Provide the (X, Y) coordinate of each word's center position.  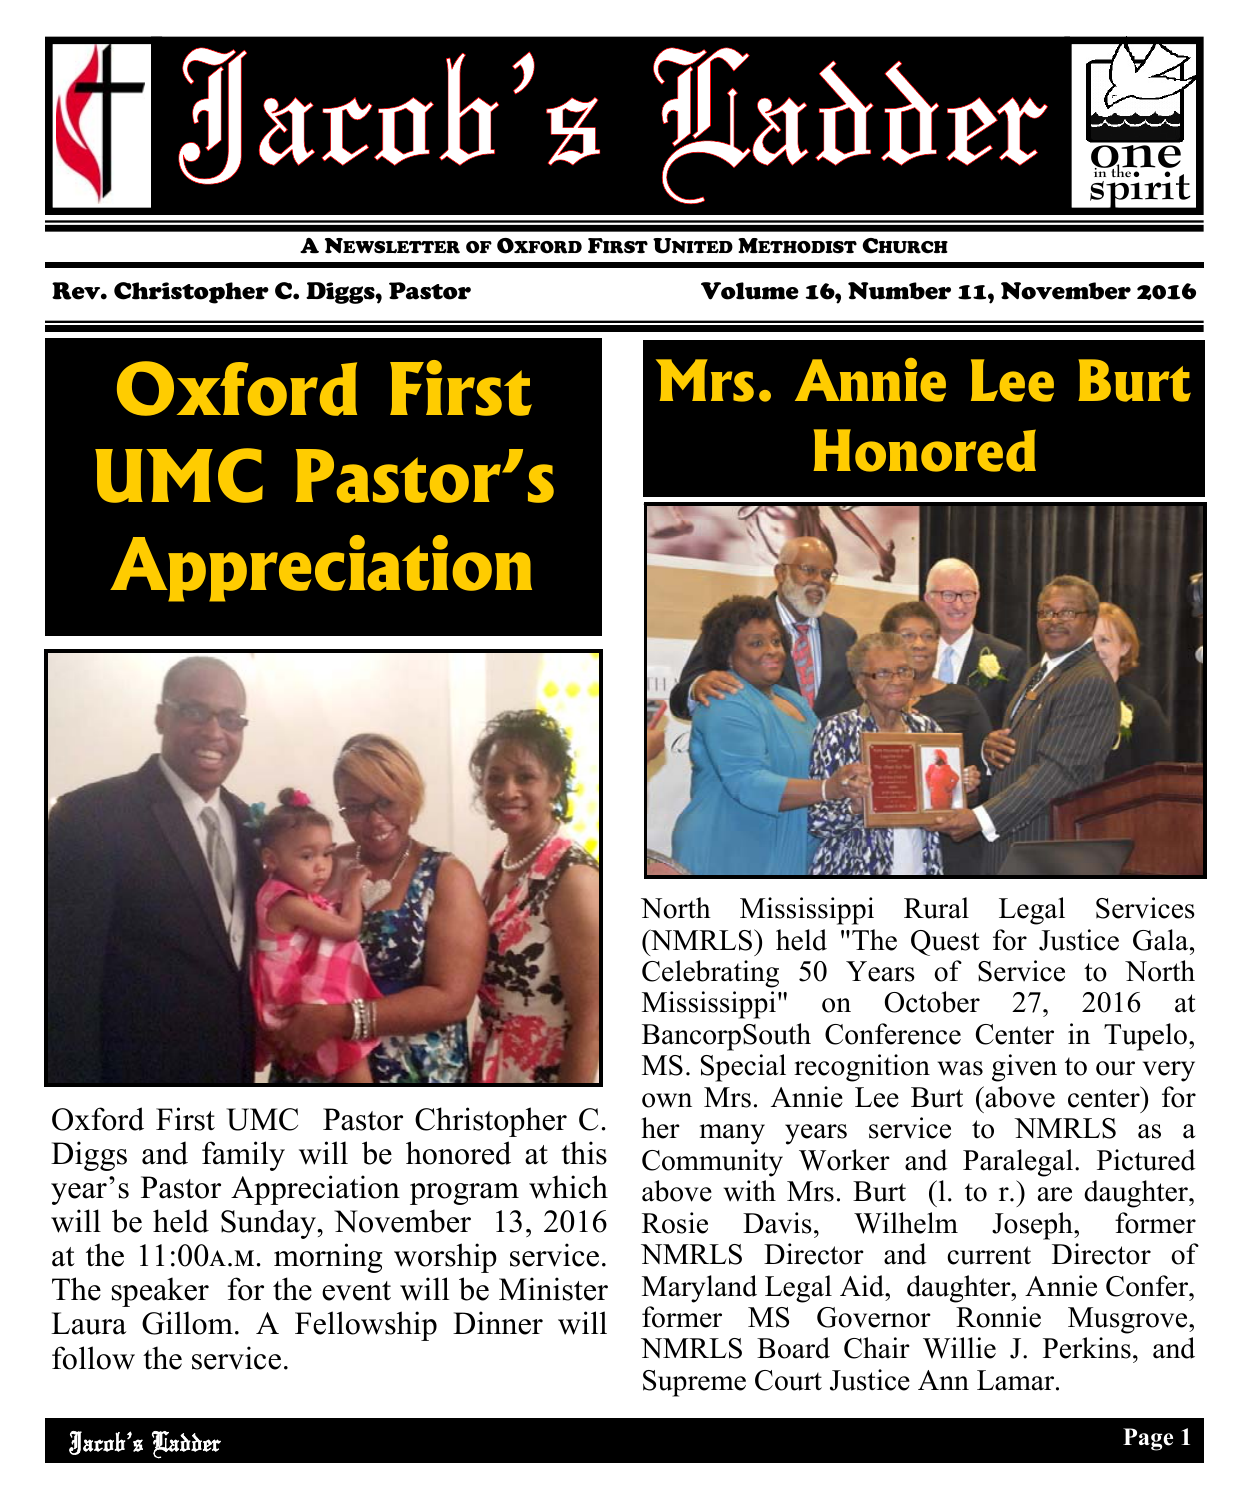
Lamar (1017, 1380)
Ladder (186, 1445)
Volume (750, 291)
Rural (936, 908)
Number (899, 291)
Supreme (694, 1383)
